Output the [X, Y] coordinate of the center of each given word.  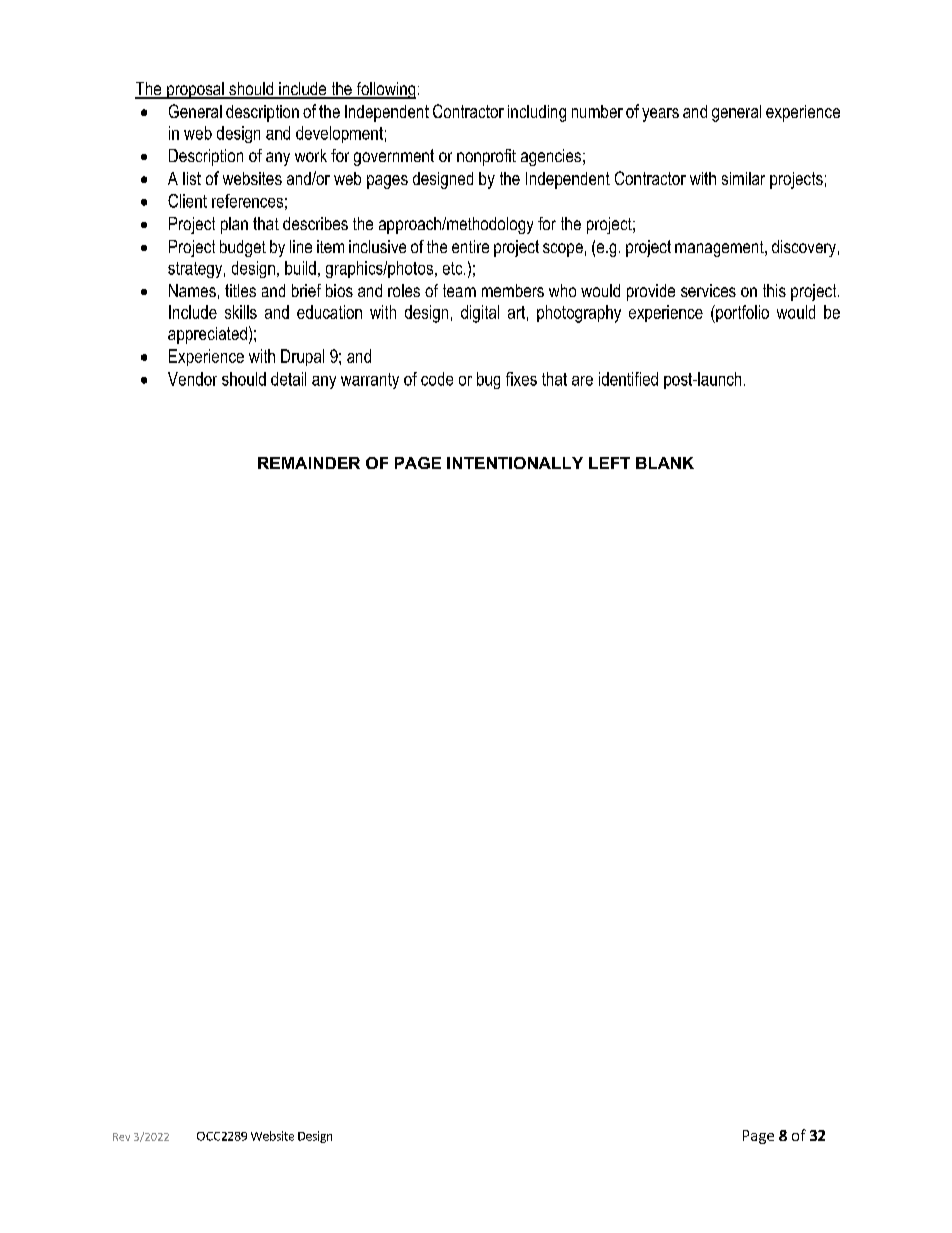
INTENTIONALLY [515, 463]
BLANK [665, 463]
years [660, 115]
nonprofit [486, 157]
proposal [195, 90]
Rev [121, 1137]
